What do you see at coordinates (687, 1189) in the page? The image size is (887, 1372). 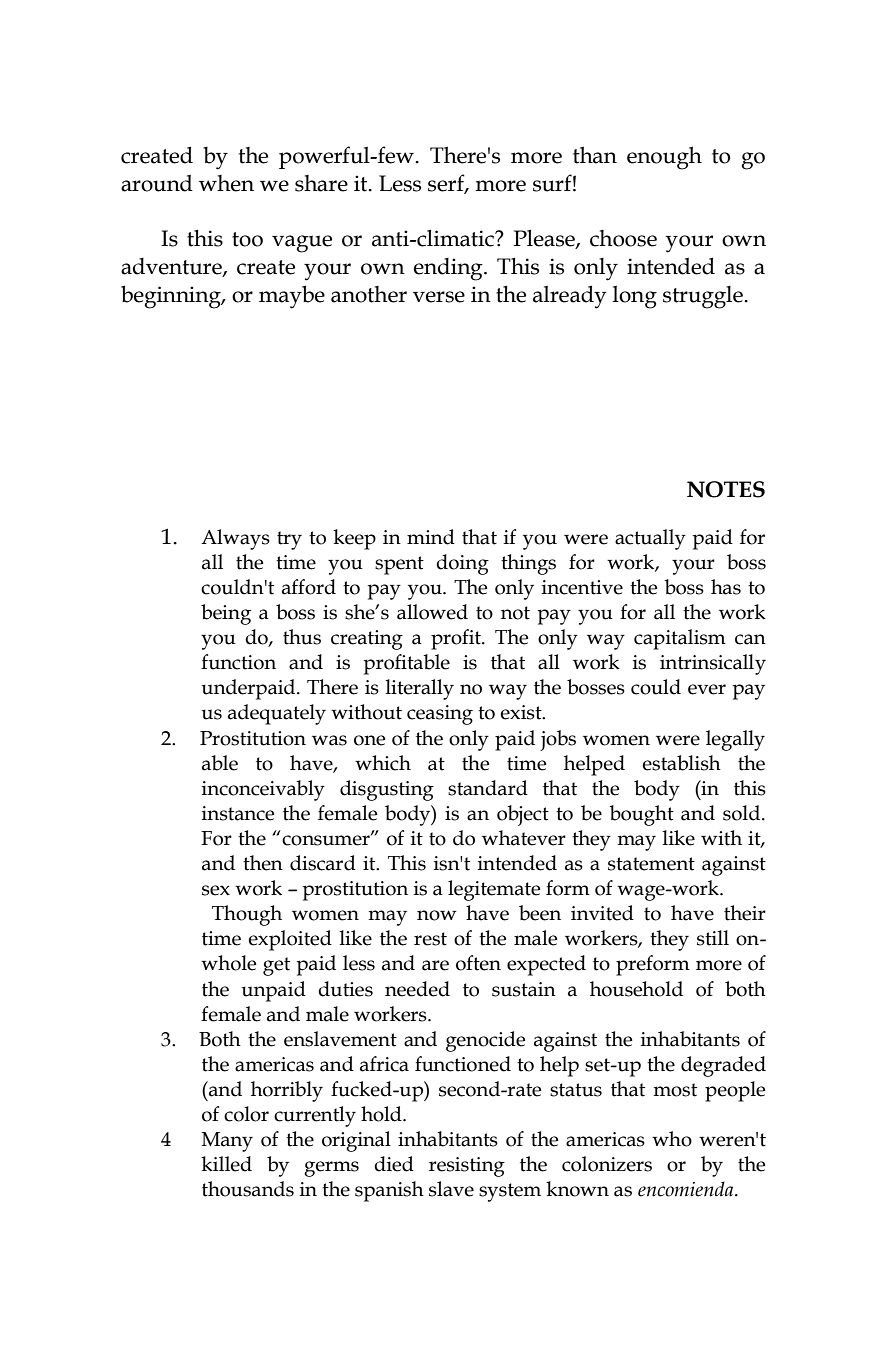 I see `encomienda` at bounding box center [687, 1189].
